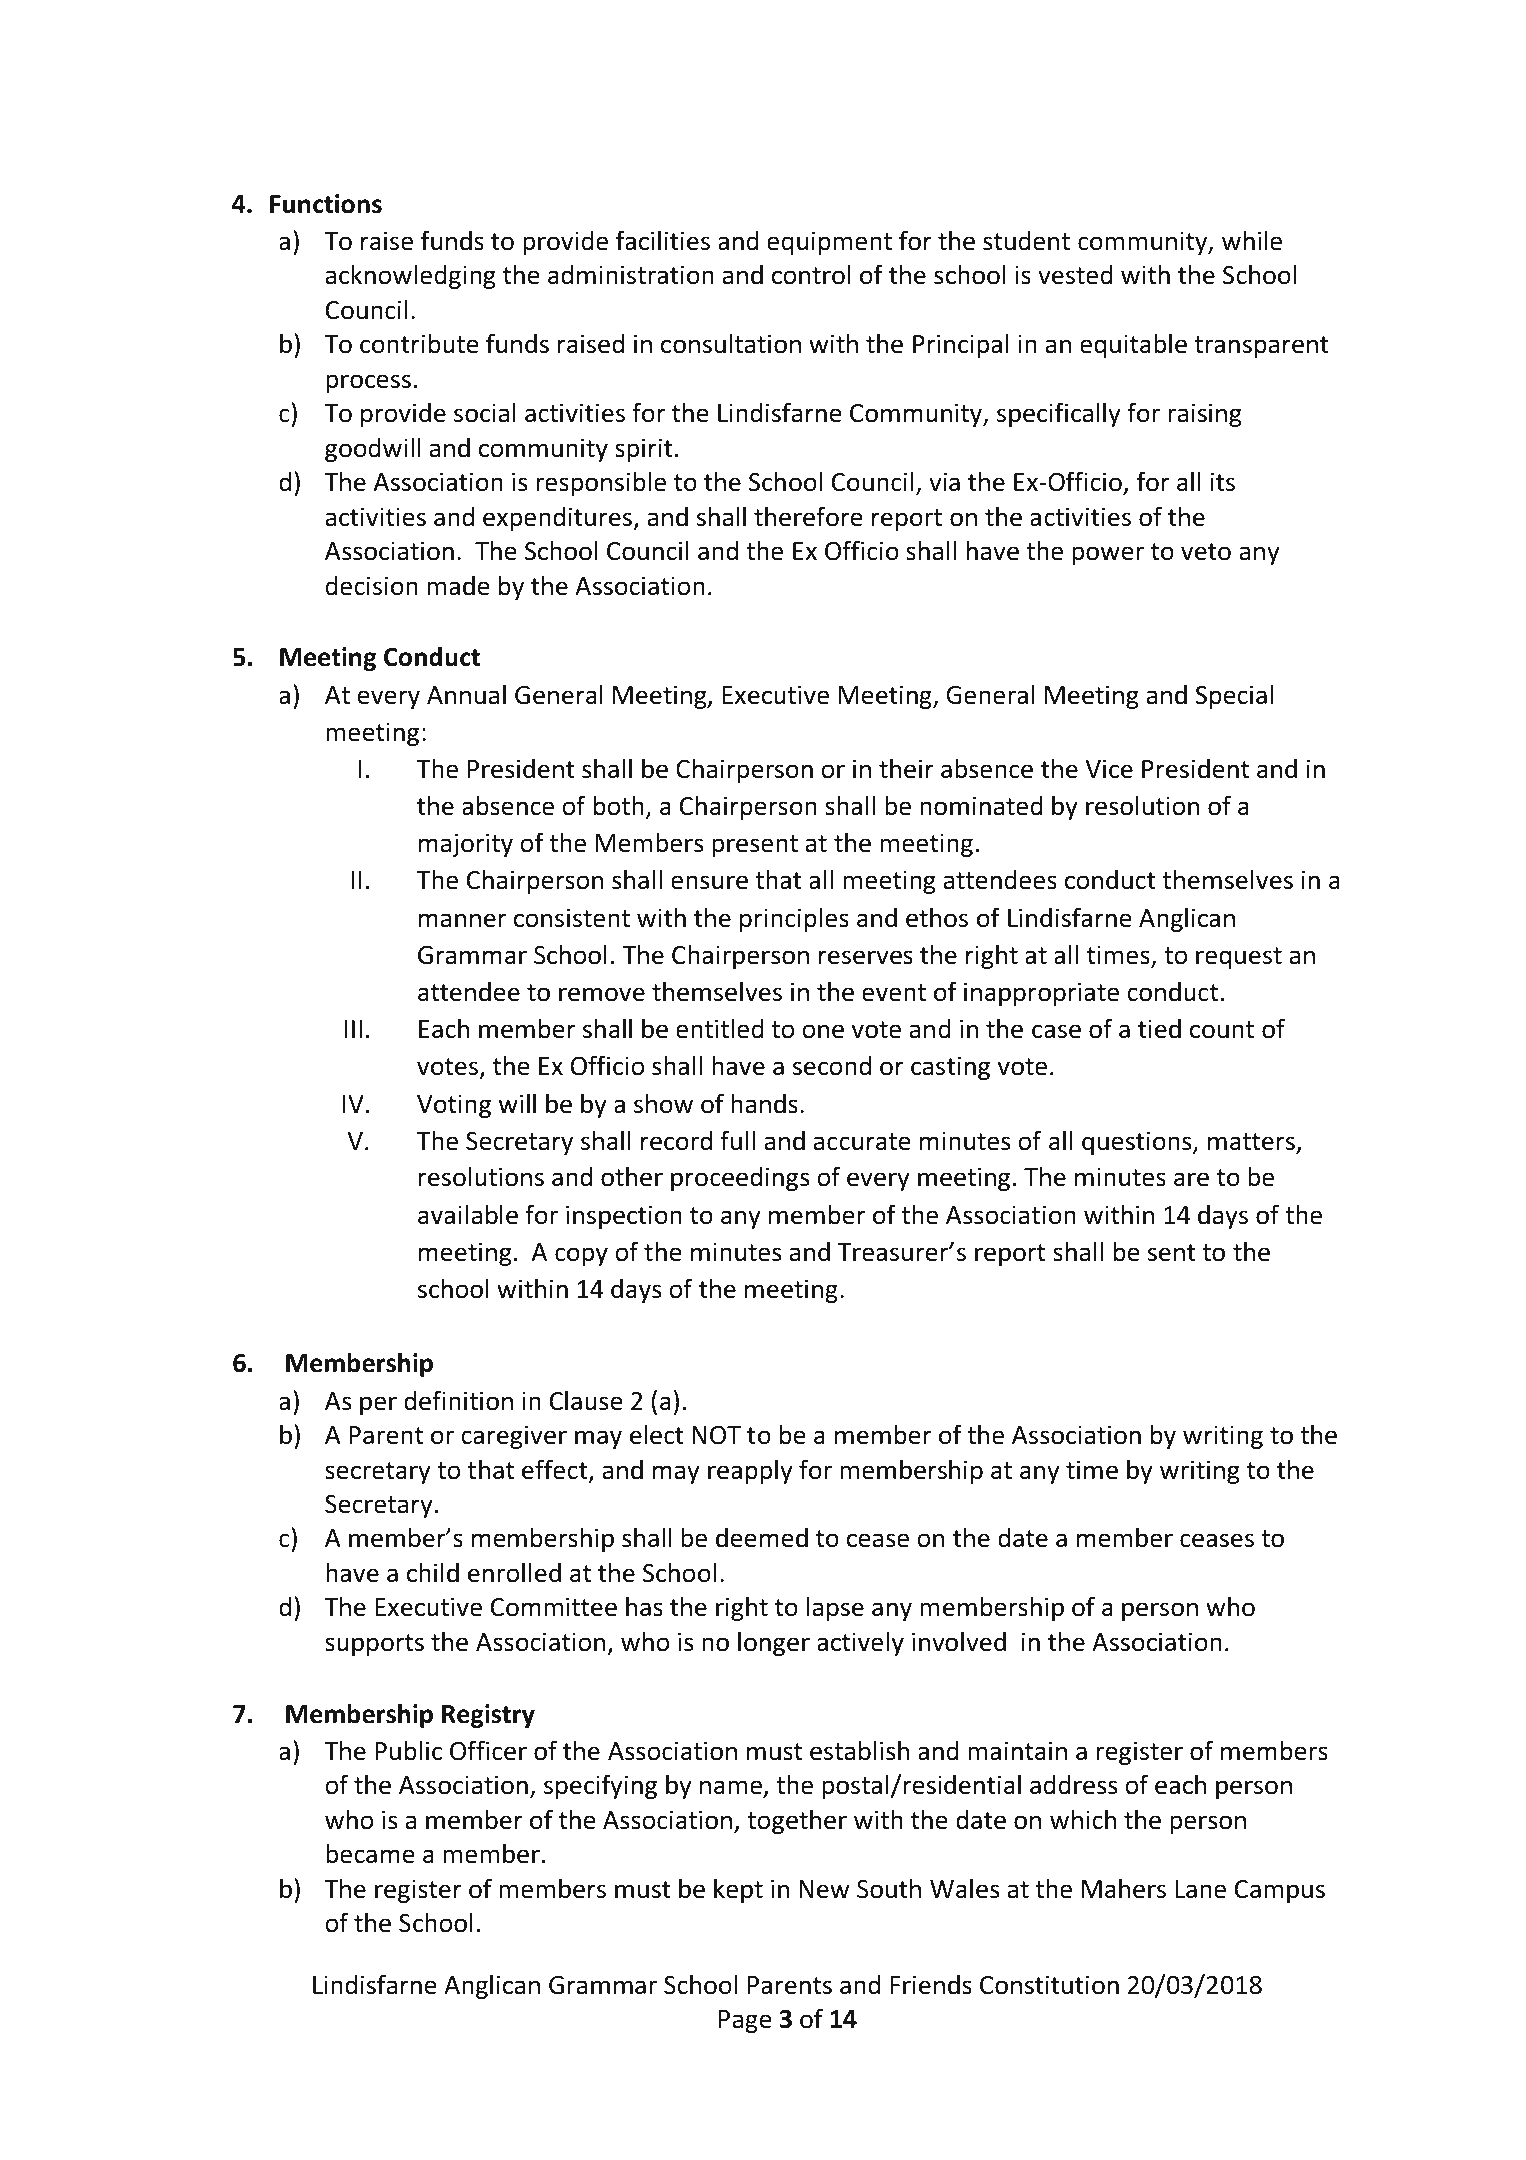  What do you see at coordinates (1138, 1143) in the screenshot?
I see `questions` at bounding box center [1138, 1143].
